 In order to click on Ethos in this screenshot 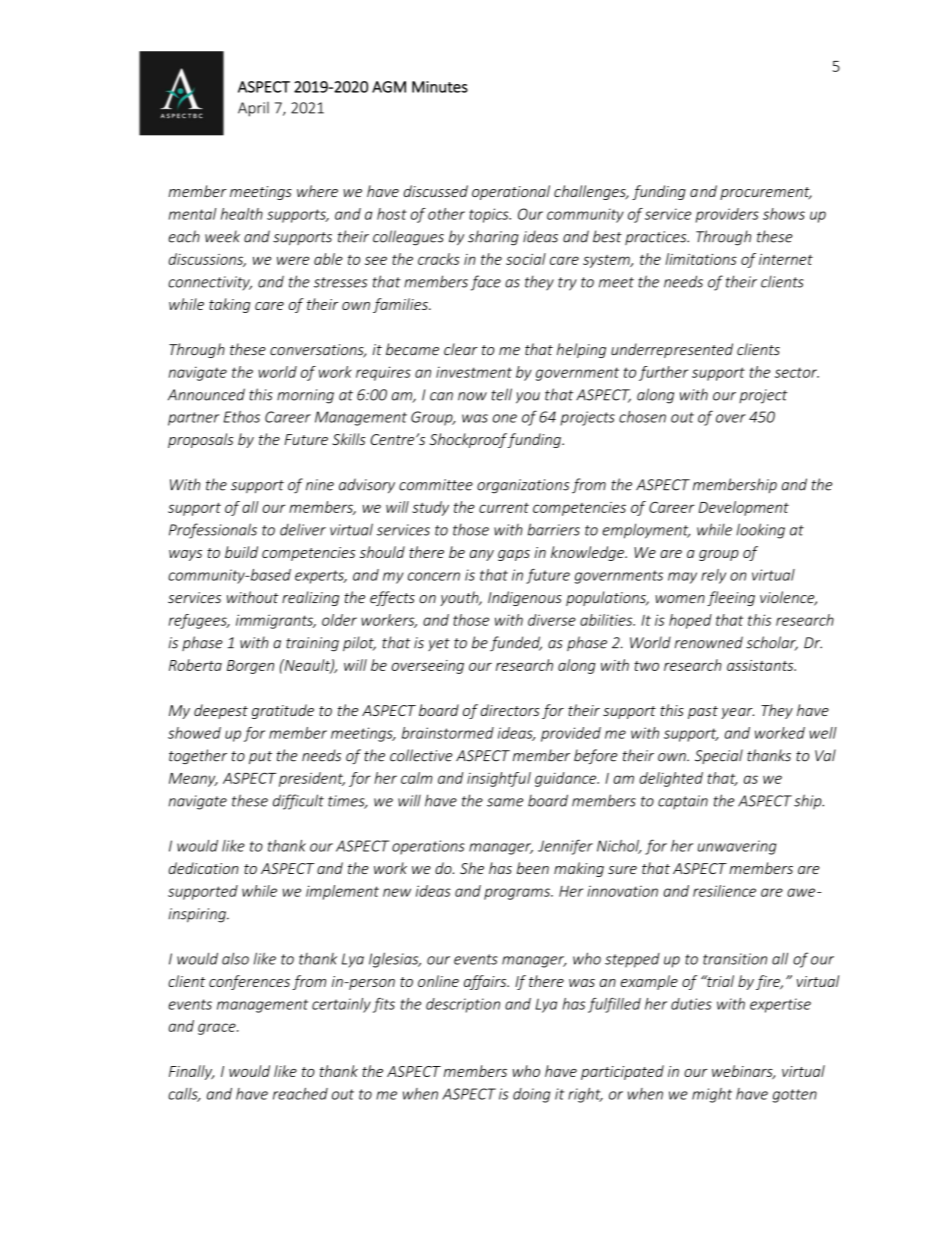, I will do `click(242, 417)`.
